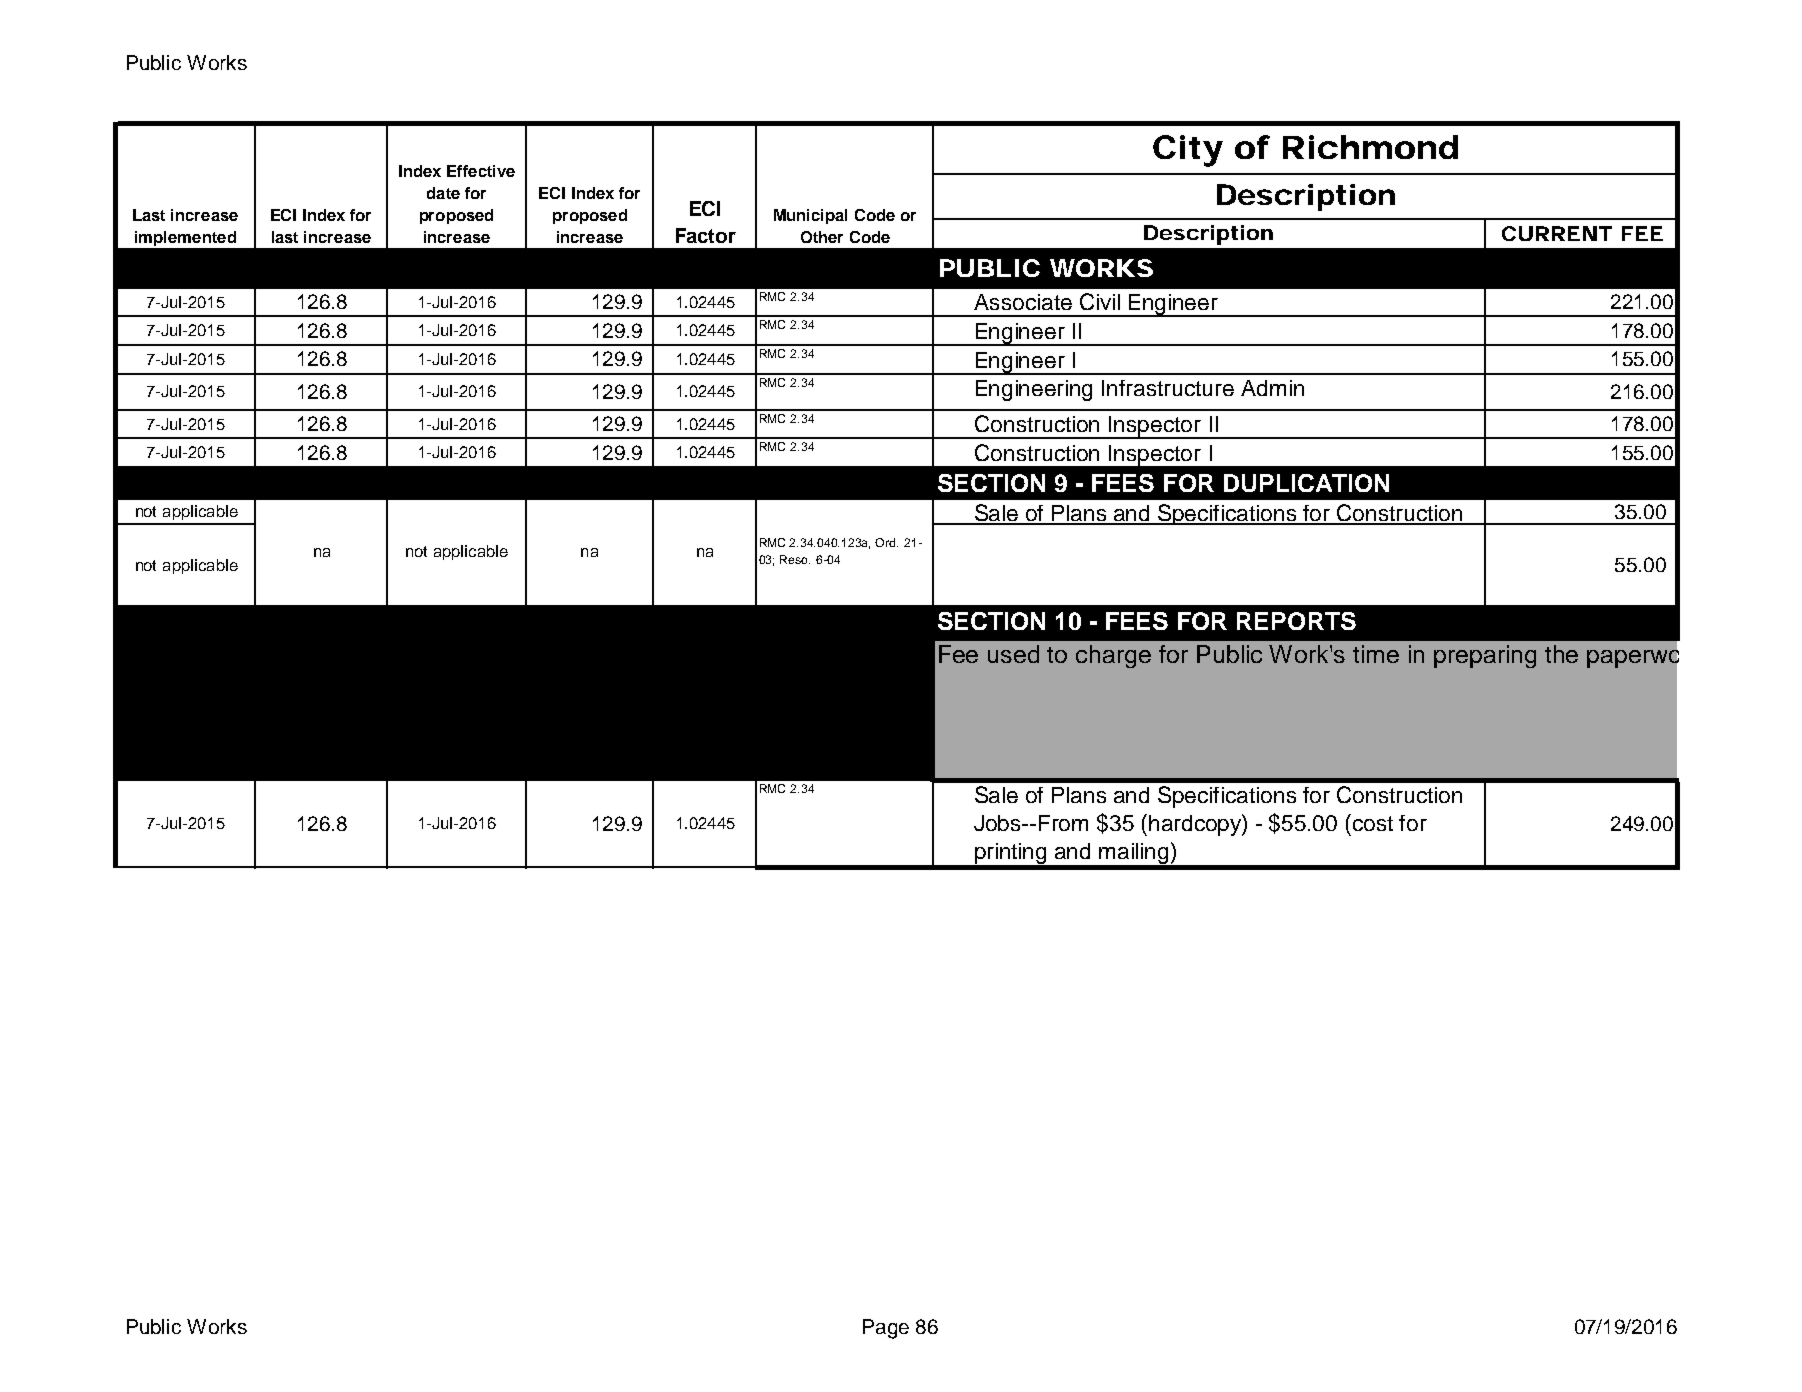  What do you see at coordinates (1373, 823) in the page?
I see `cost` at bounding box center [1373, 823].
